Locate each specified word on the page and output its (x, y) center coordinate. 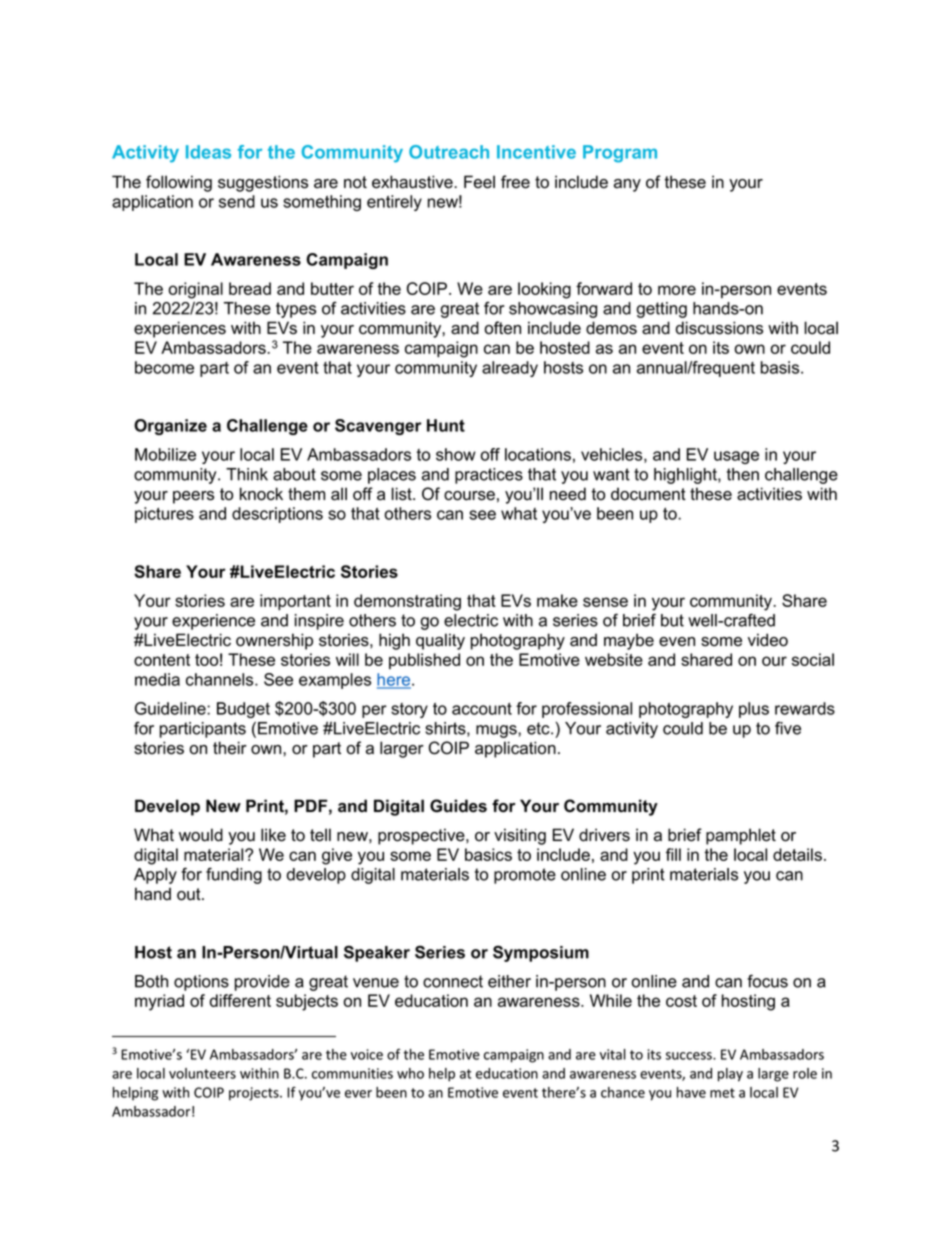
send (237, 201)
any (627, 185)
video (768, 640)
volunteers (202, 1073)
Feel (479, 182)
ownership (274, 641)
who (410, 1073)
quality (440, 641)
